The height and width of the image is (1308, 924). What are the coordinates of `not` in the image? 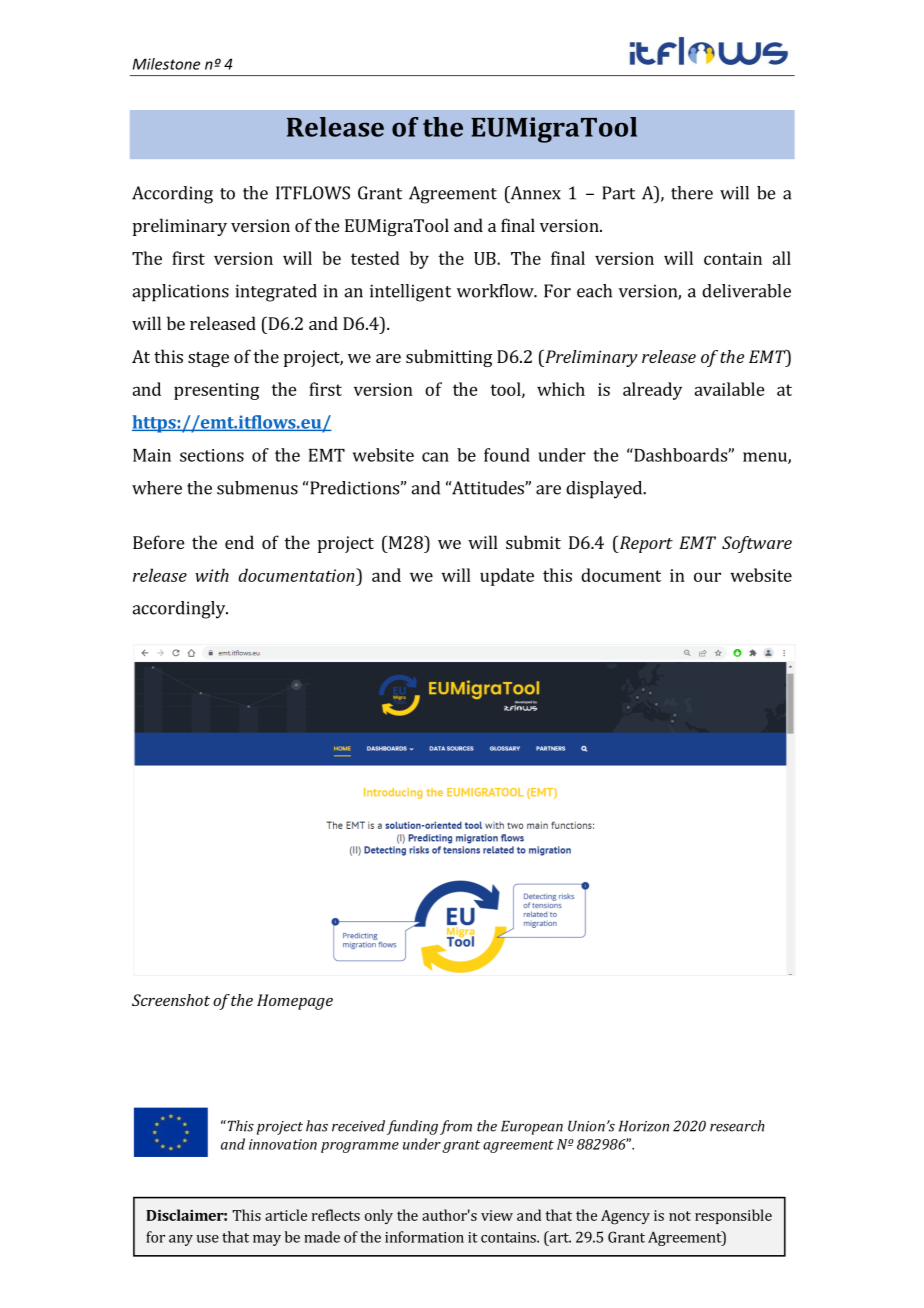 It's located at (680, 1216).
